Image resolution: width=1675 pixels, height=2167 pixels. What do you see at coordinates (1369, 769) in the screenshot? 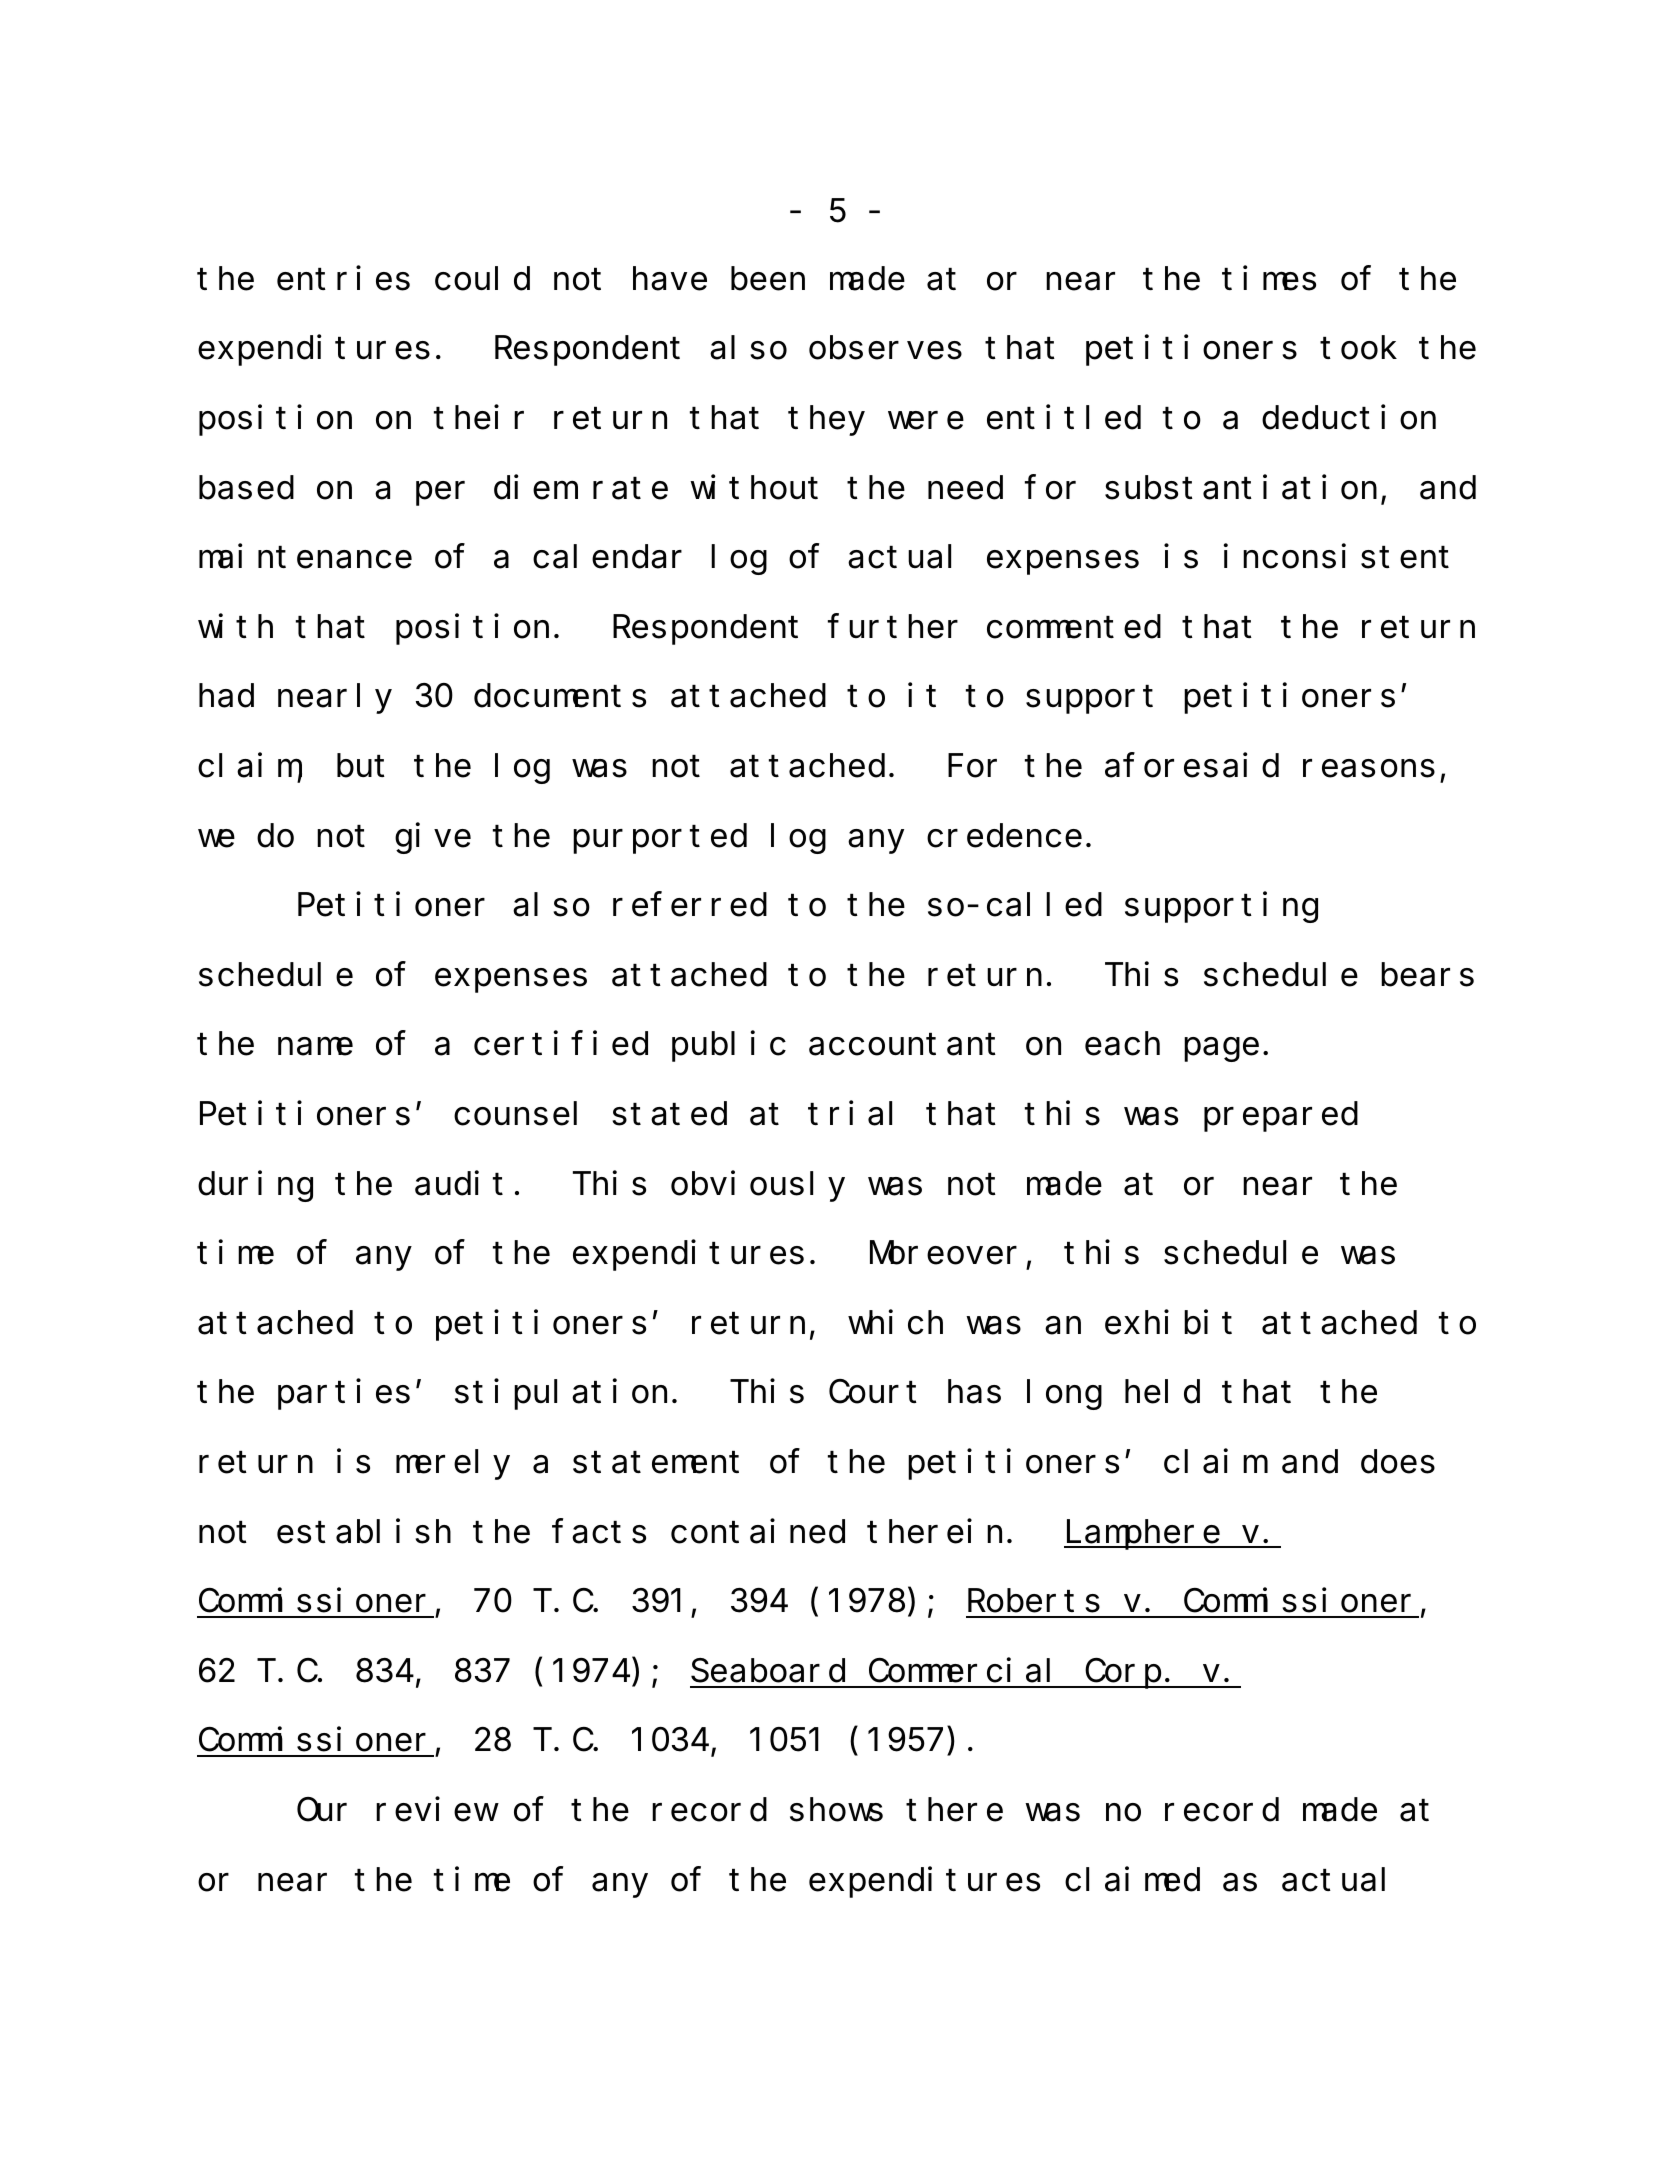
I see `reasons` at bounding box center [1369, 769].
